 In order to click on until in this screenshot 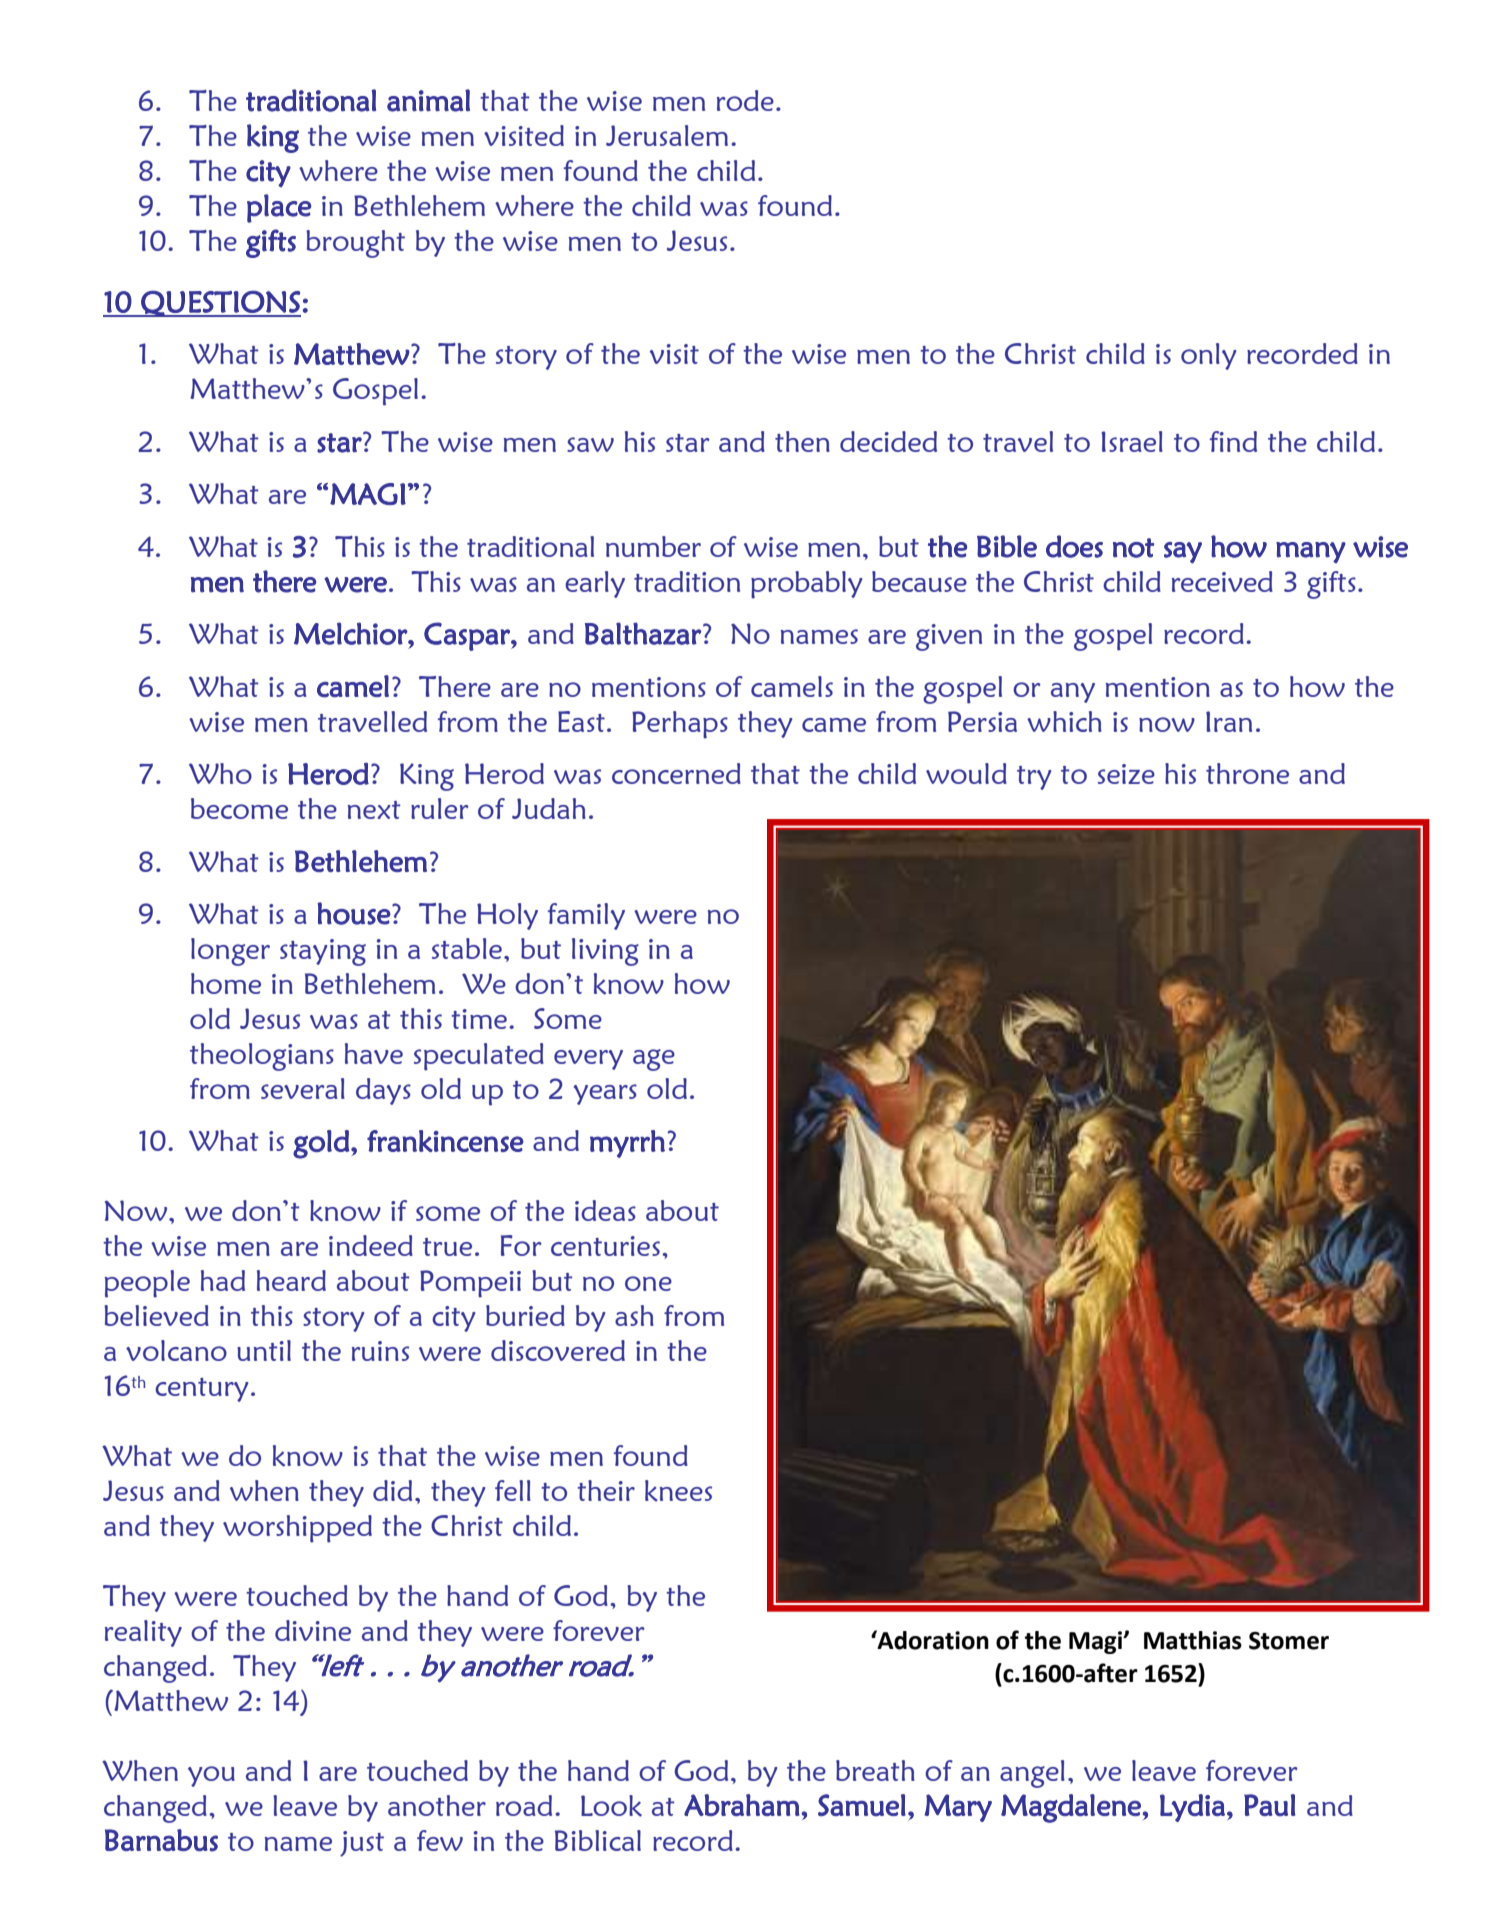, I will do `click(264, 1350)`.
